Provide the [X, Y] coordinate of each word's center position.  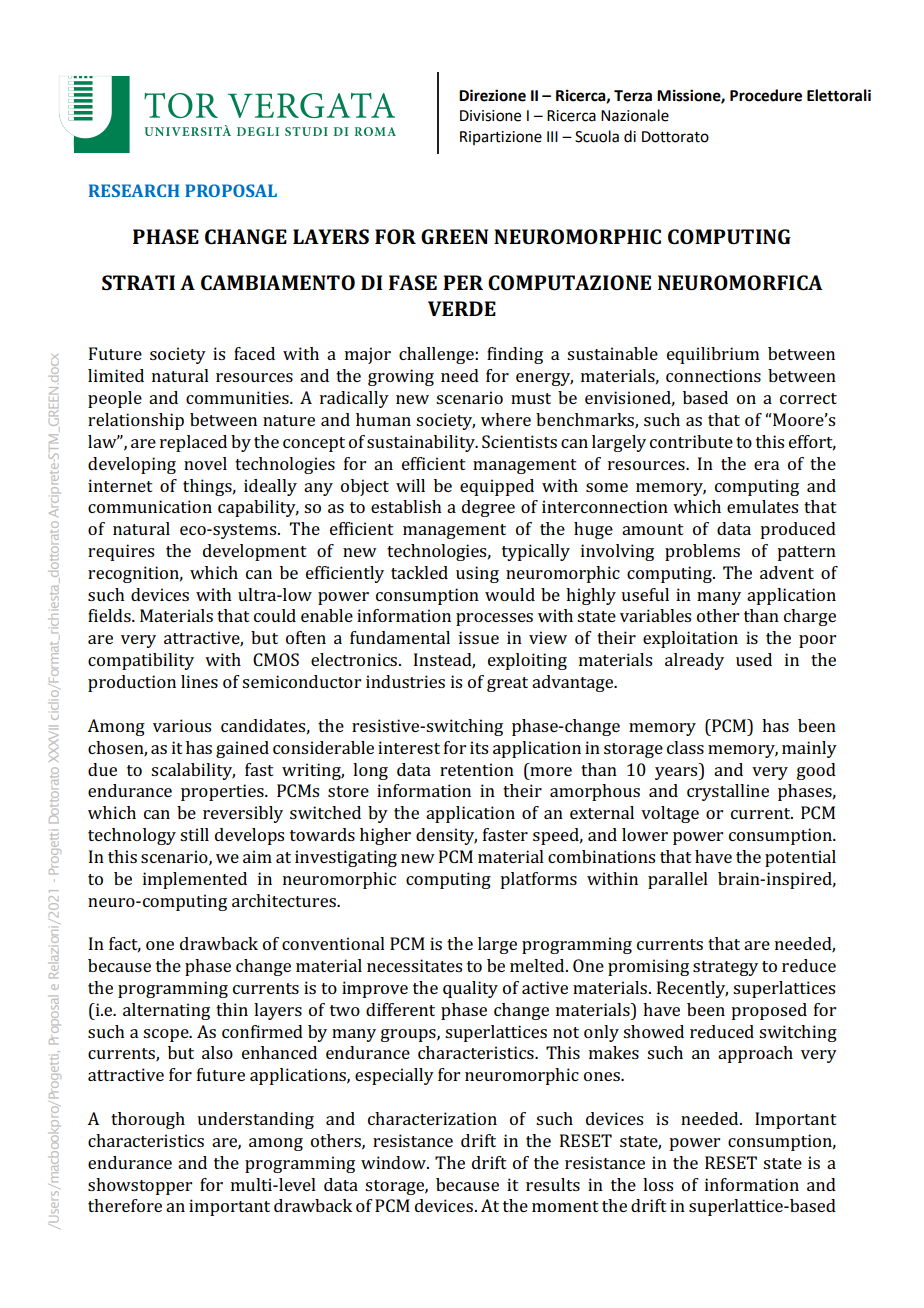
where [506, 419]
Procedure [766, 95]
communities [238, 397]
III [552, 136]
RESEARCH [134, 190]
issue [479, 637]
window [394, 1162]
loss [658, 1184]
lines [199, 681]
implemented [195, 880]
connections [713, 375]
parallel [678, 880]
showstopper [140, 1186]
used [754, 659]
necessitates [414, 965]
